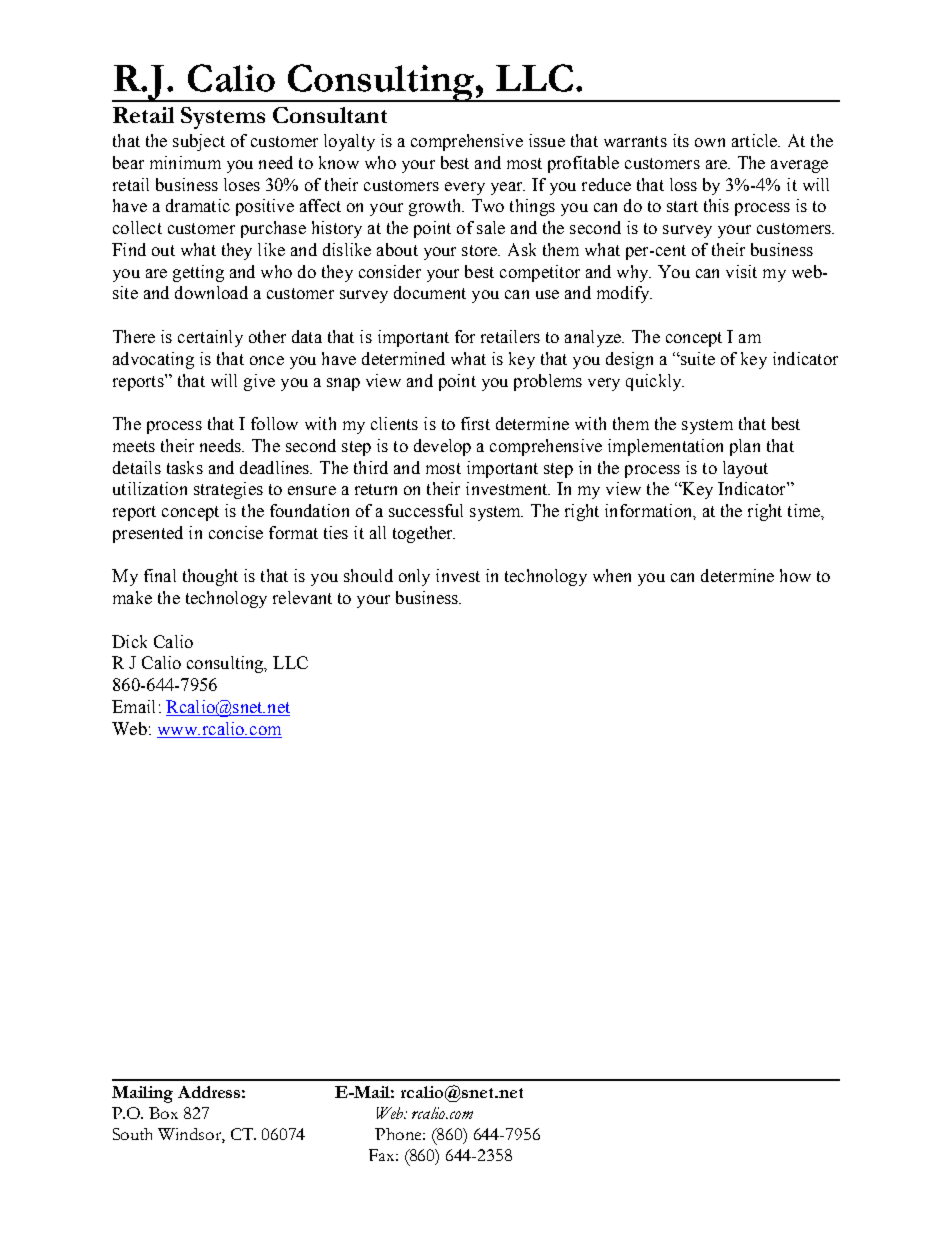 The image size is (952, 1233). What do you see at coordinates (163, 1113) in the screenshot?
I see `Box` at bounding box center [163, 1113].
